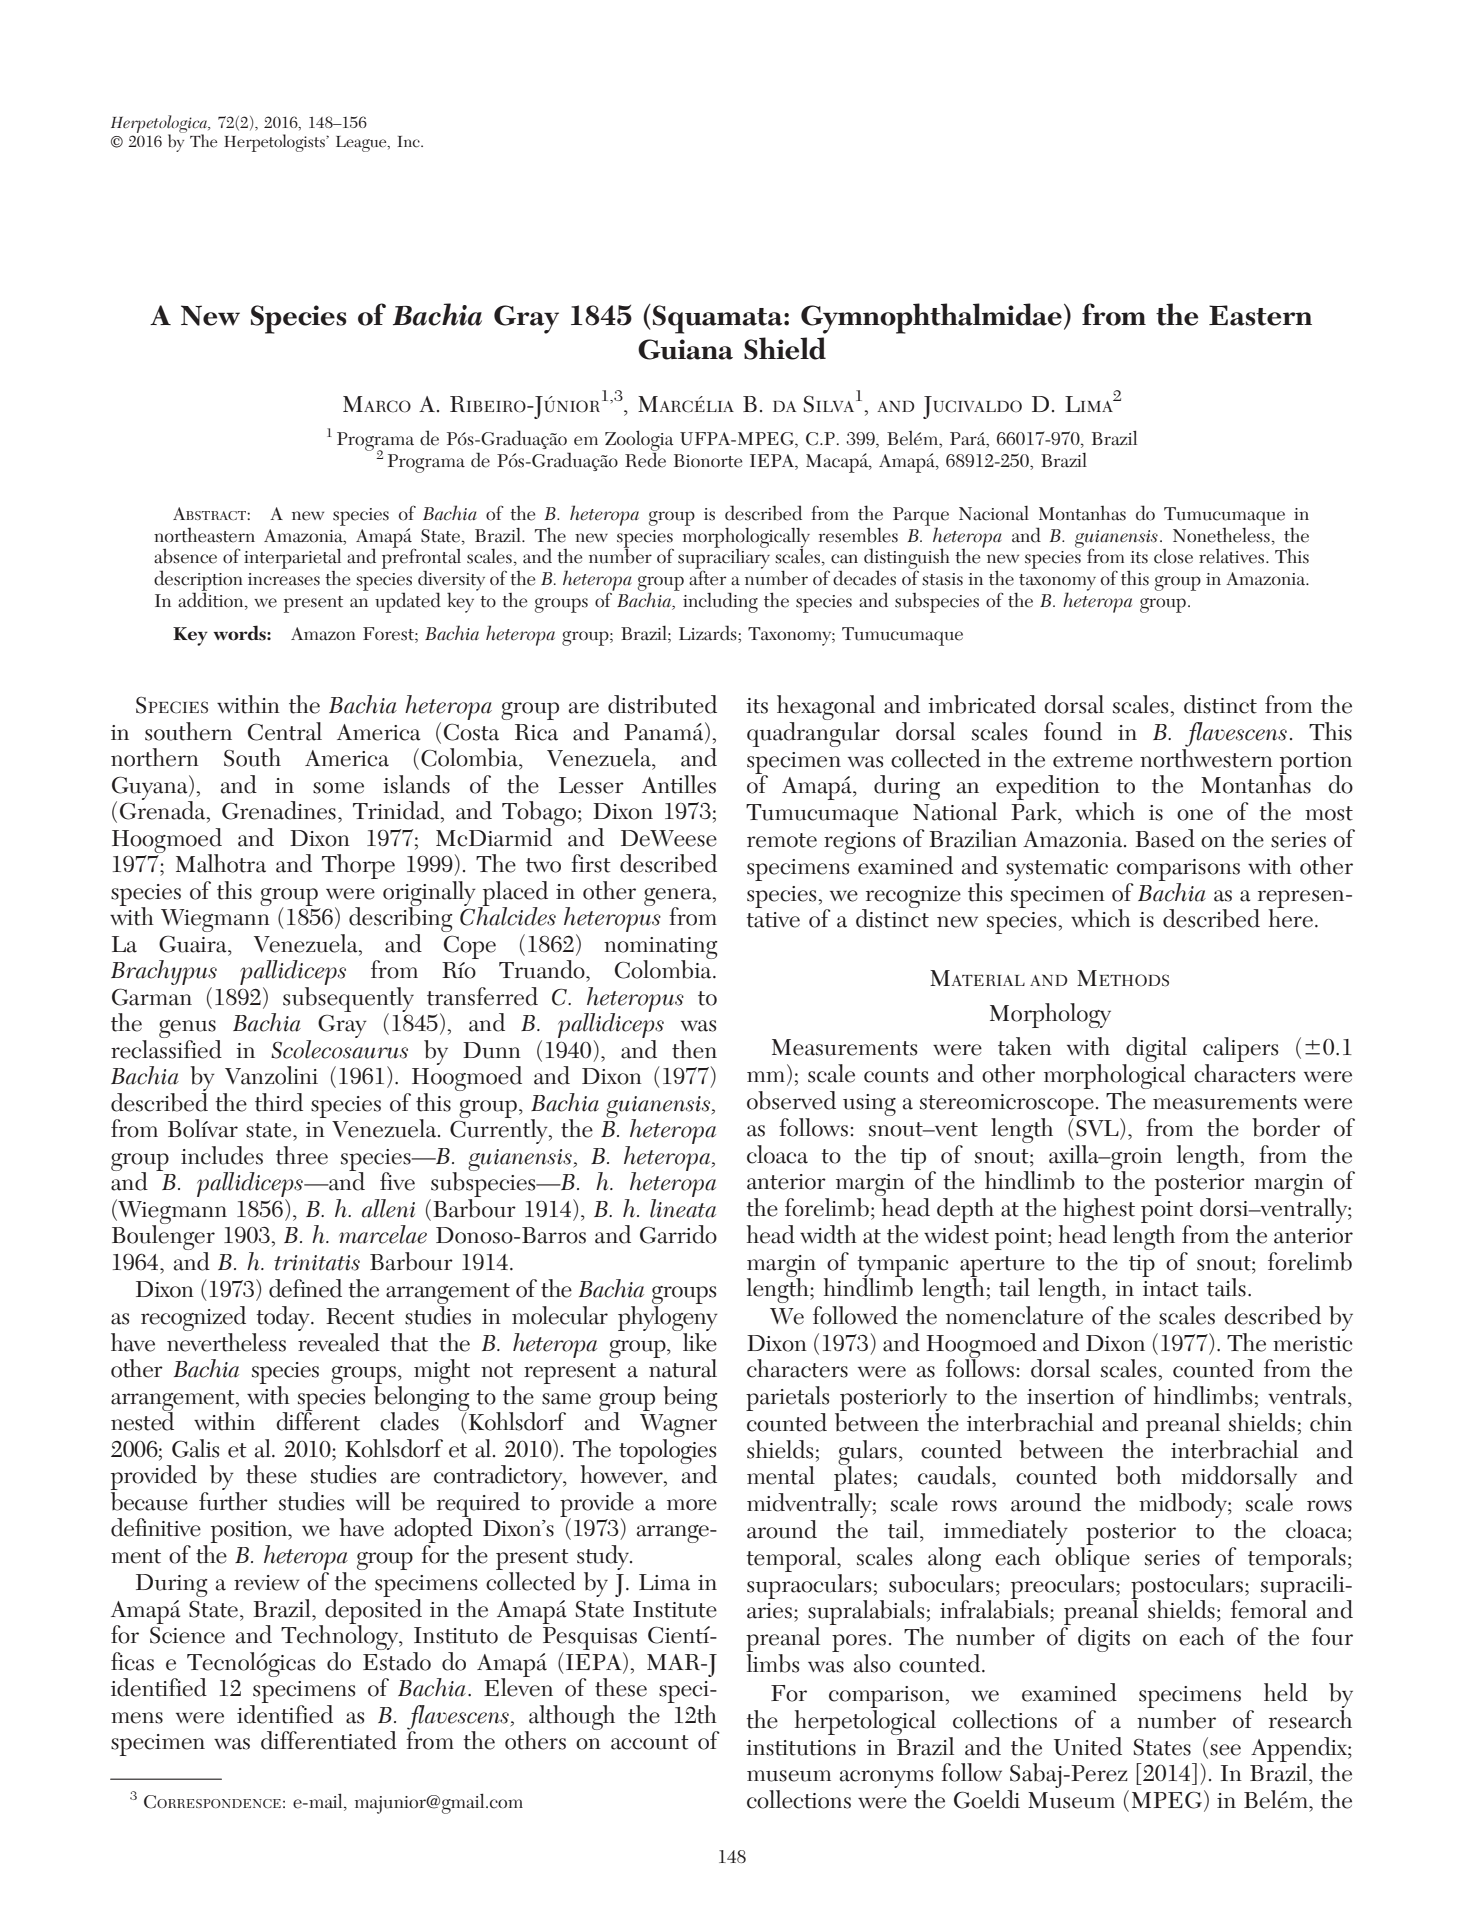  Describe the element at coordinates (362, 144) in the screenshot. I see `League` at that location.
